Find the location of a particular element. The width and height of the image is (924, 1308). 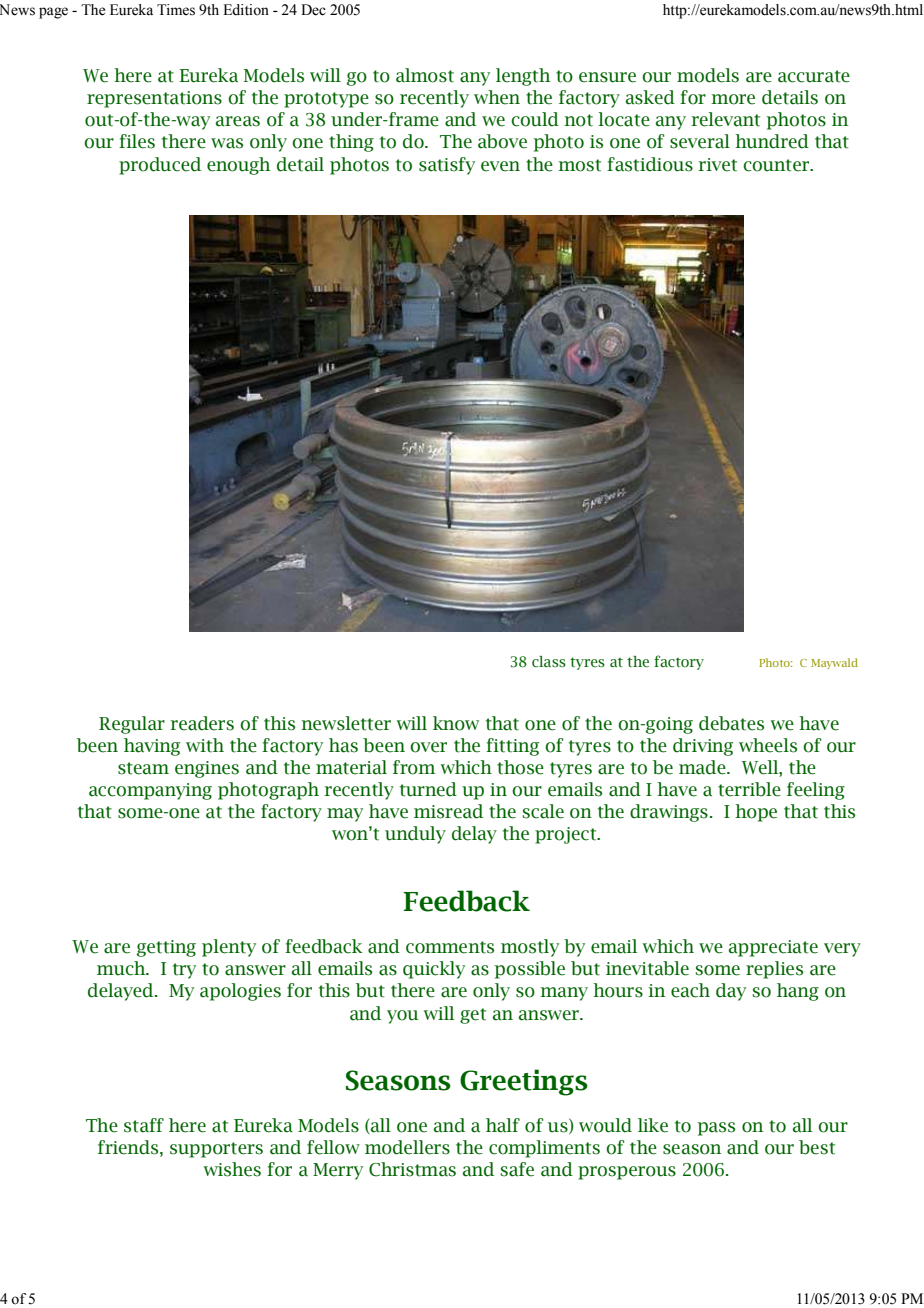

when is located at coordinates (497, 97).
